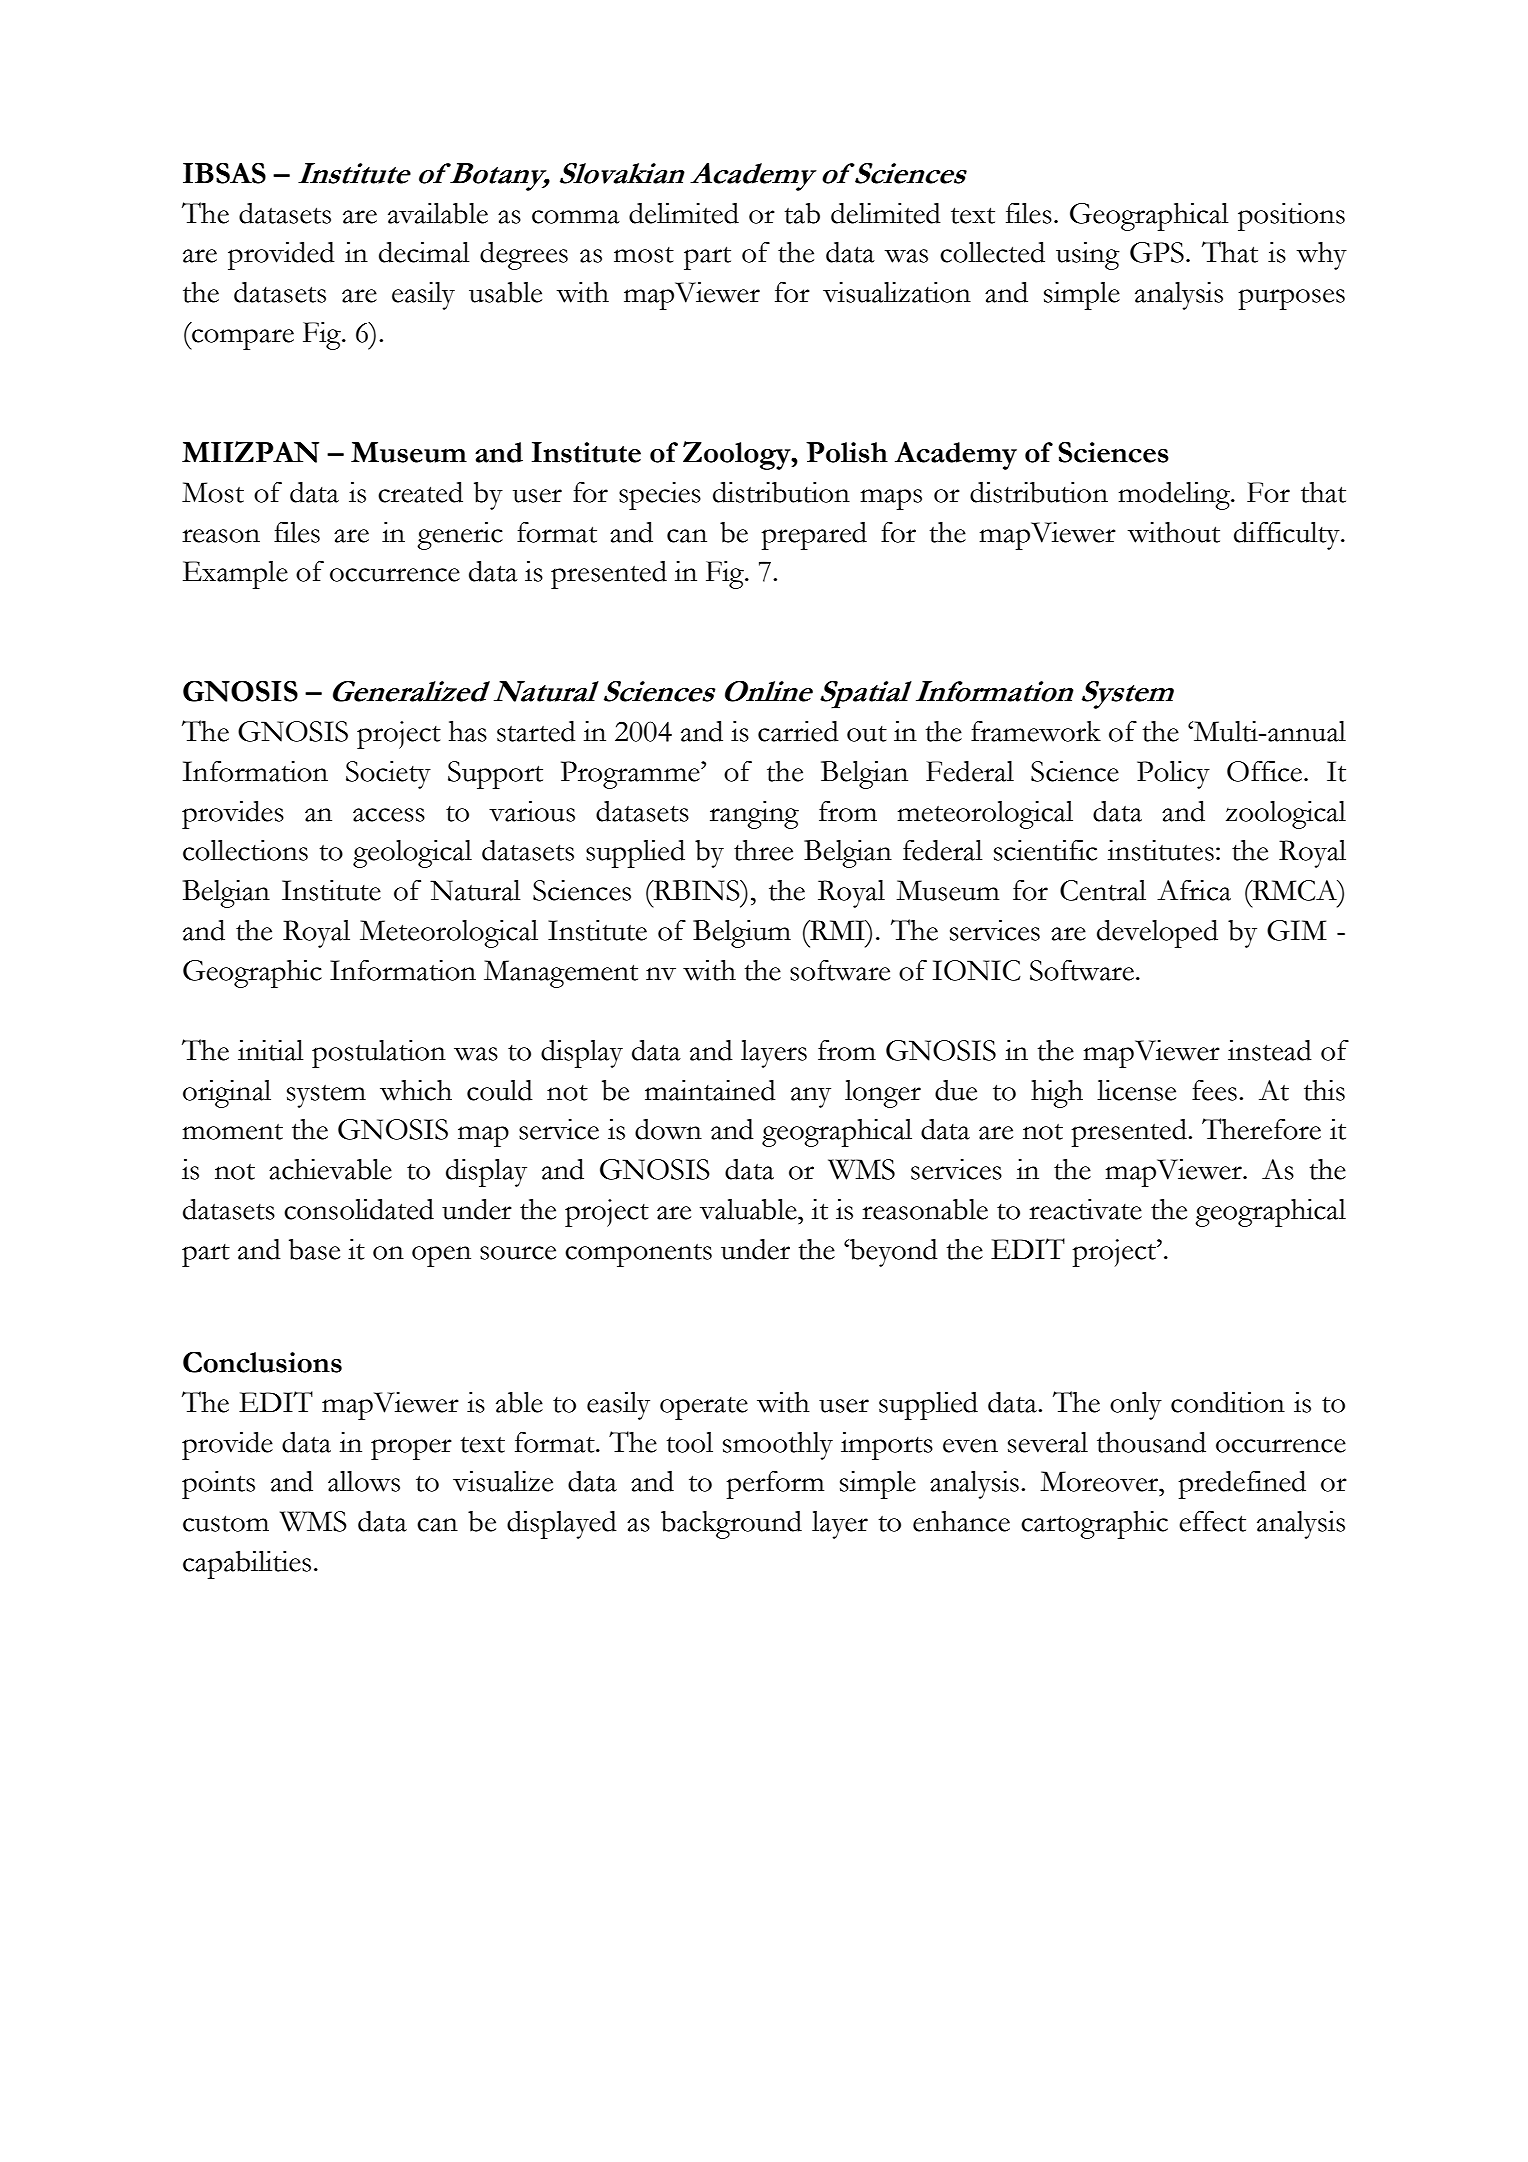  Describe the element at coordinates (468, 731) in the image. I see `has` at that location.
